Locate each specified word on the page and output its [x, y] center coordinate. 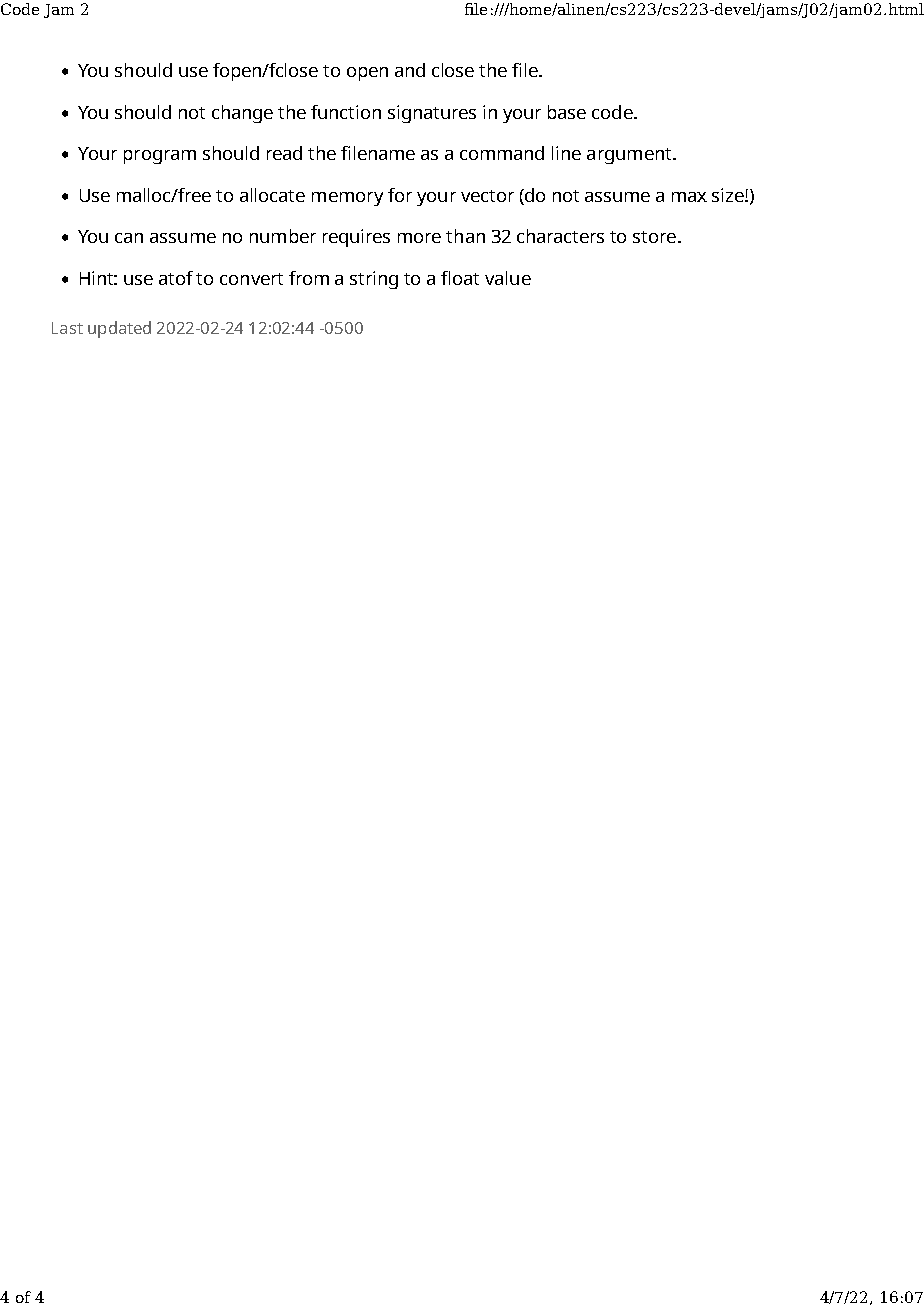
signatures [432, 114]
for [400, 195]
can [129, 238]
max [689, 197]
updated [119, 329]
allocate [272, 195]
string [374, 280]
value [508, 278]
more [419, 238]
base [567, 112]
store [654, 237]
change [242, 114]
